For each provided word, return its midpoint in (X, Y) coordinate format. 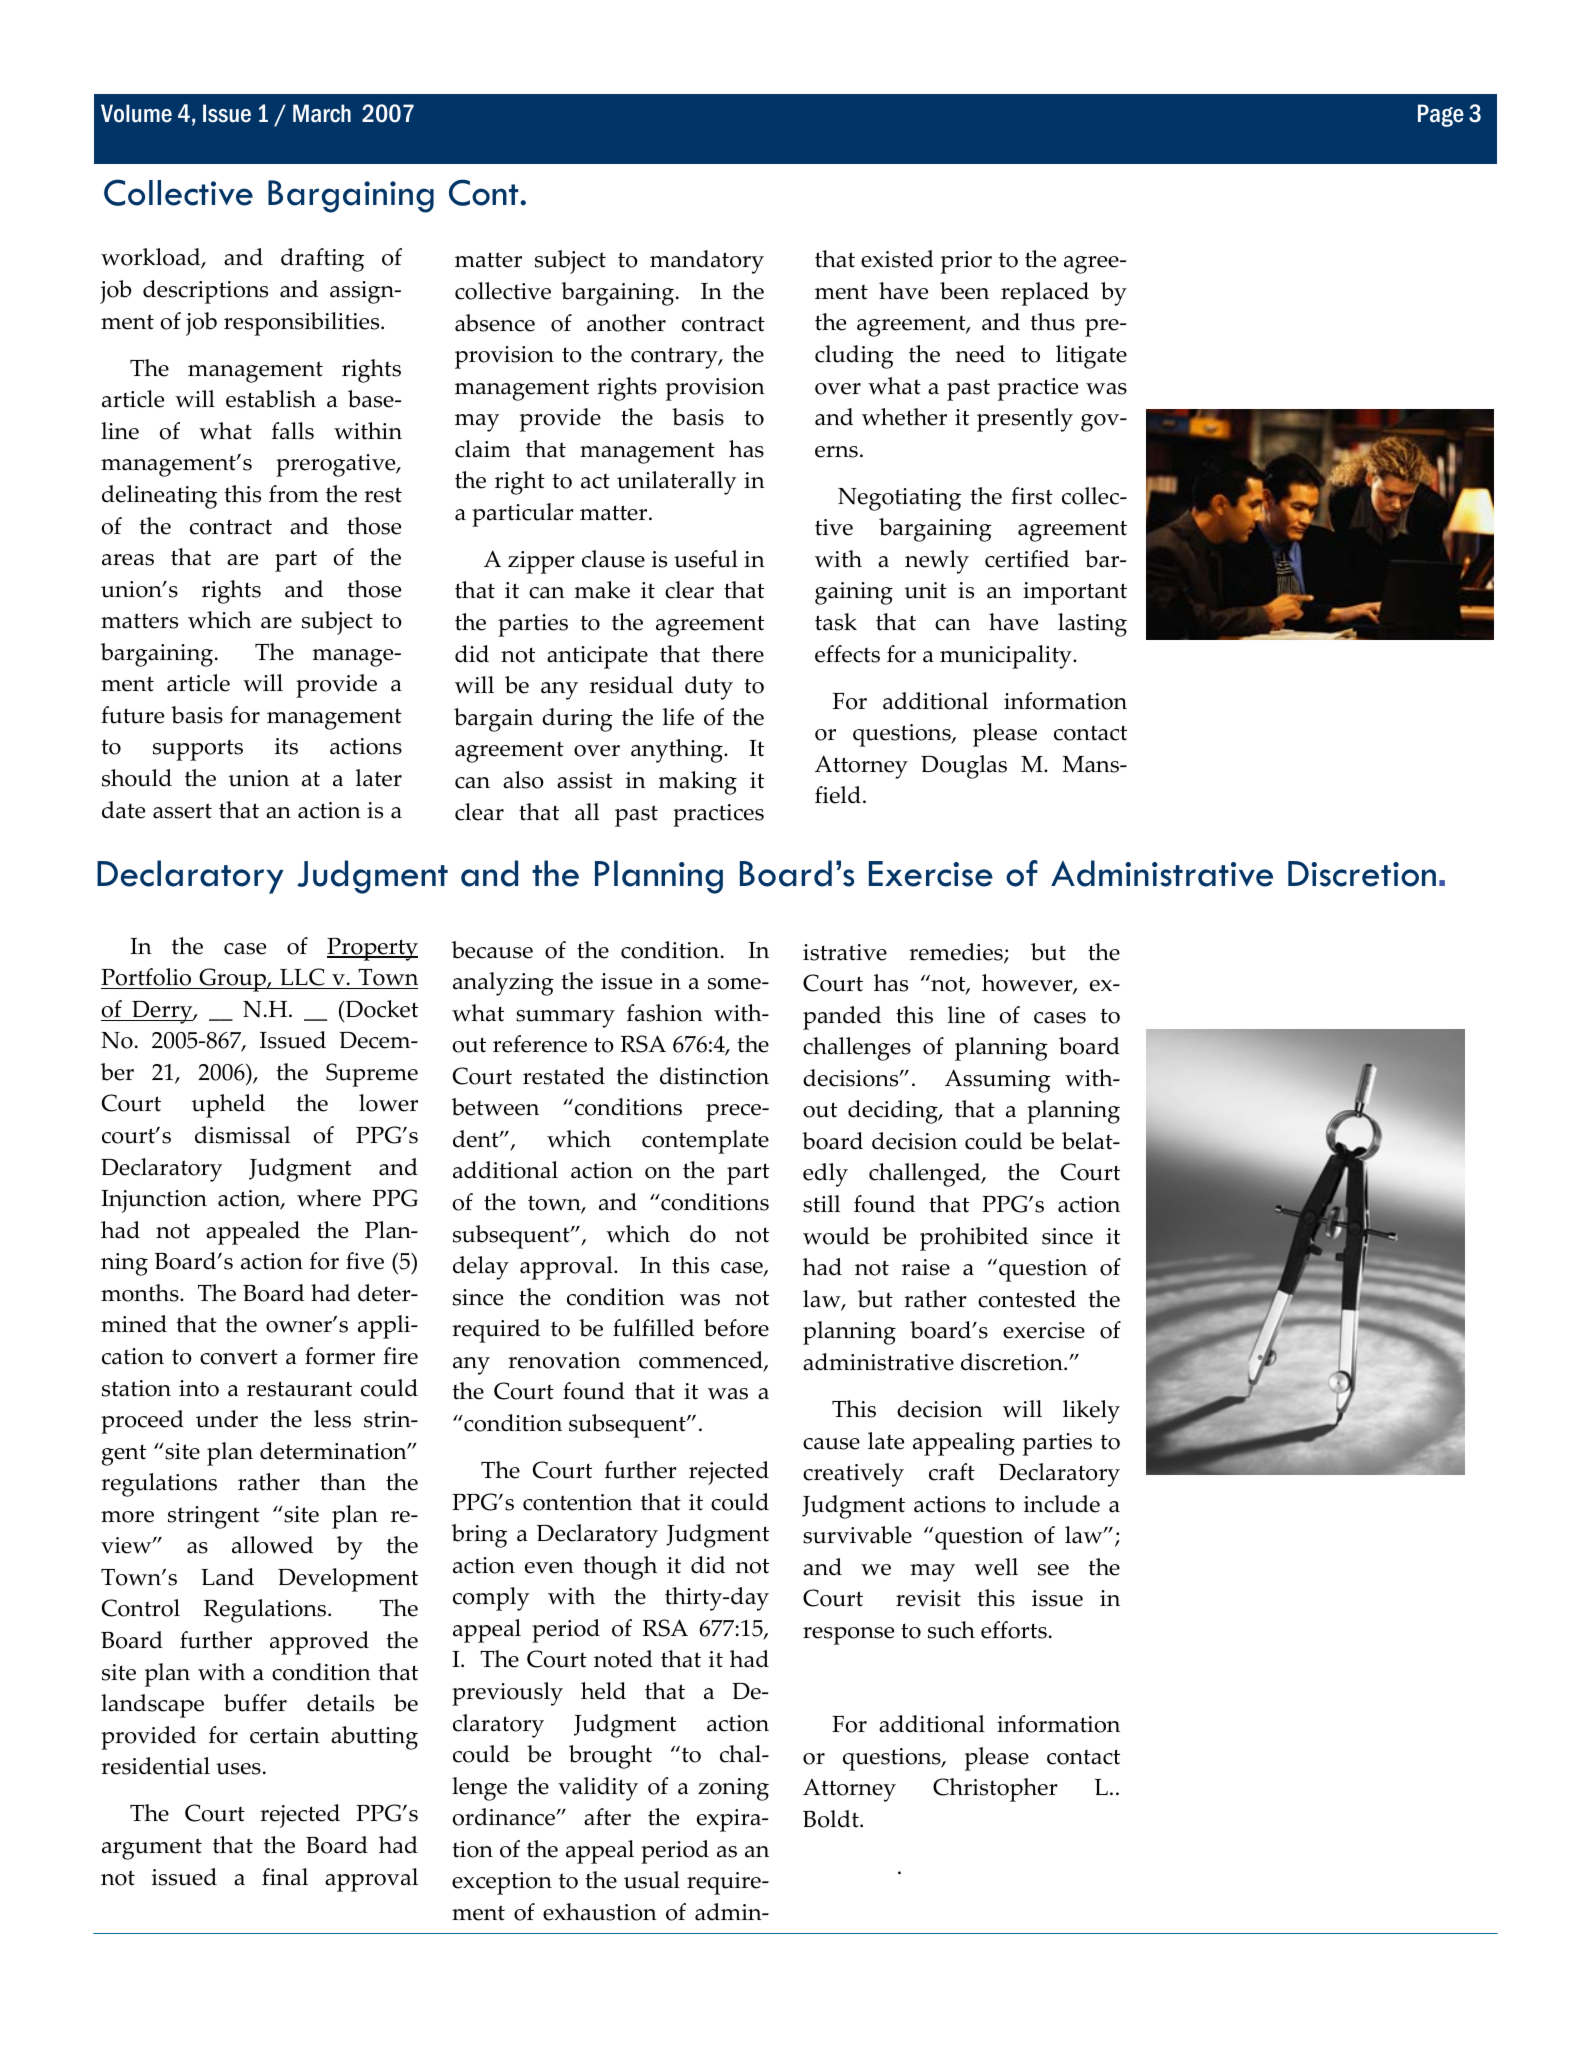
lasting (1092, 625)
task (836, 622)
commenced (702, 1361)
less (332, 1419)
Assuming (998, 1081)
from (294, 494)
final (285, 1877)
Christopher (995, 1790)
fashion (665, 1013)
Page (1441, 115)
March (322, 113)
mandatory (707, 262)
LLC (302, 978)
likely (1091, 1412)
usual (652, 1880)
